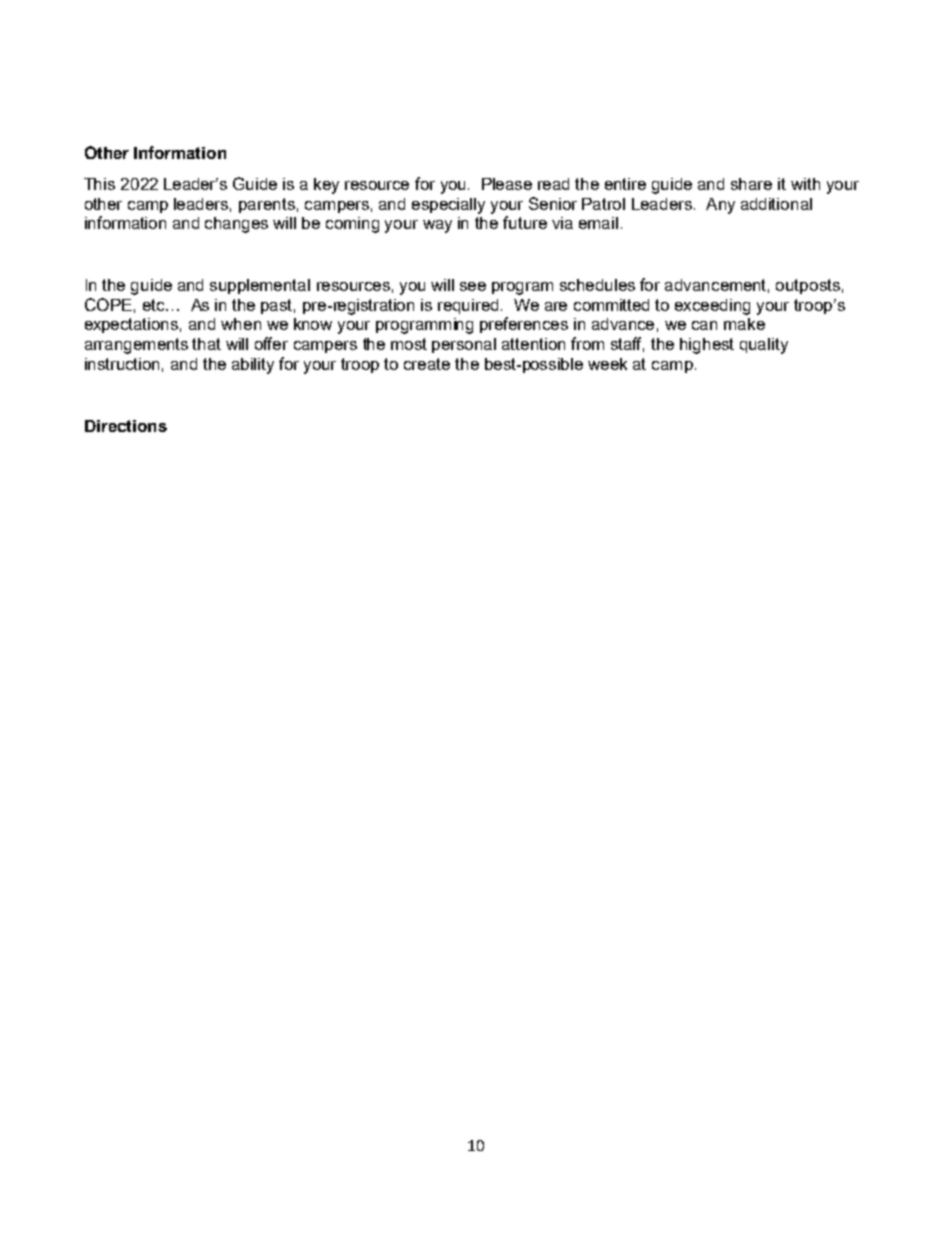 The height and width of the document is (1233, 952). I want to click on share, so click(751, 184).
